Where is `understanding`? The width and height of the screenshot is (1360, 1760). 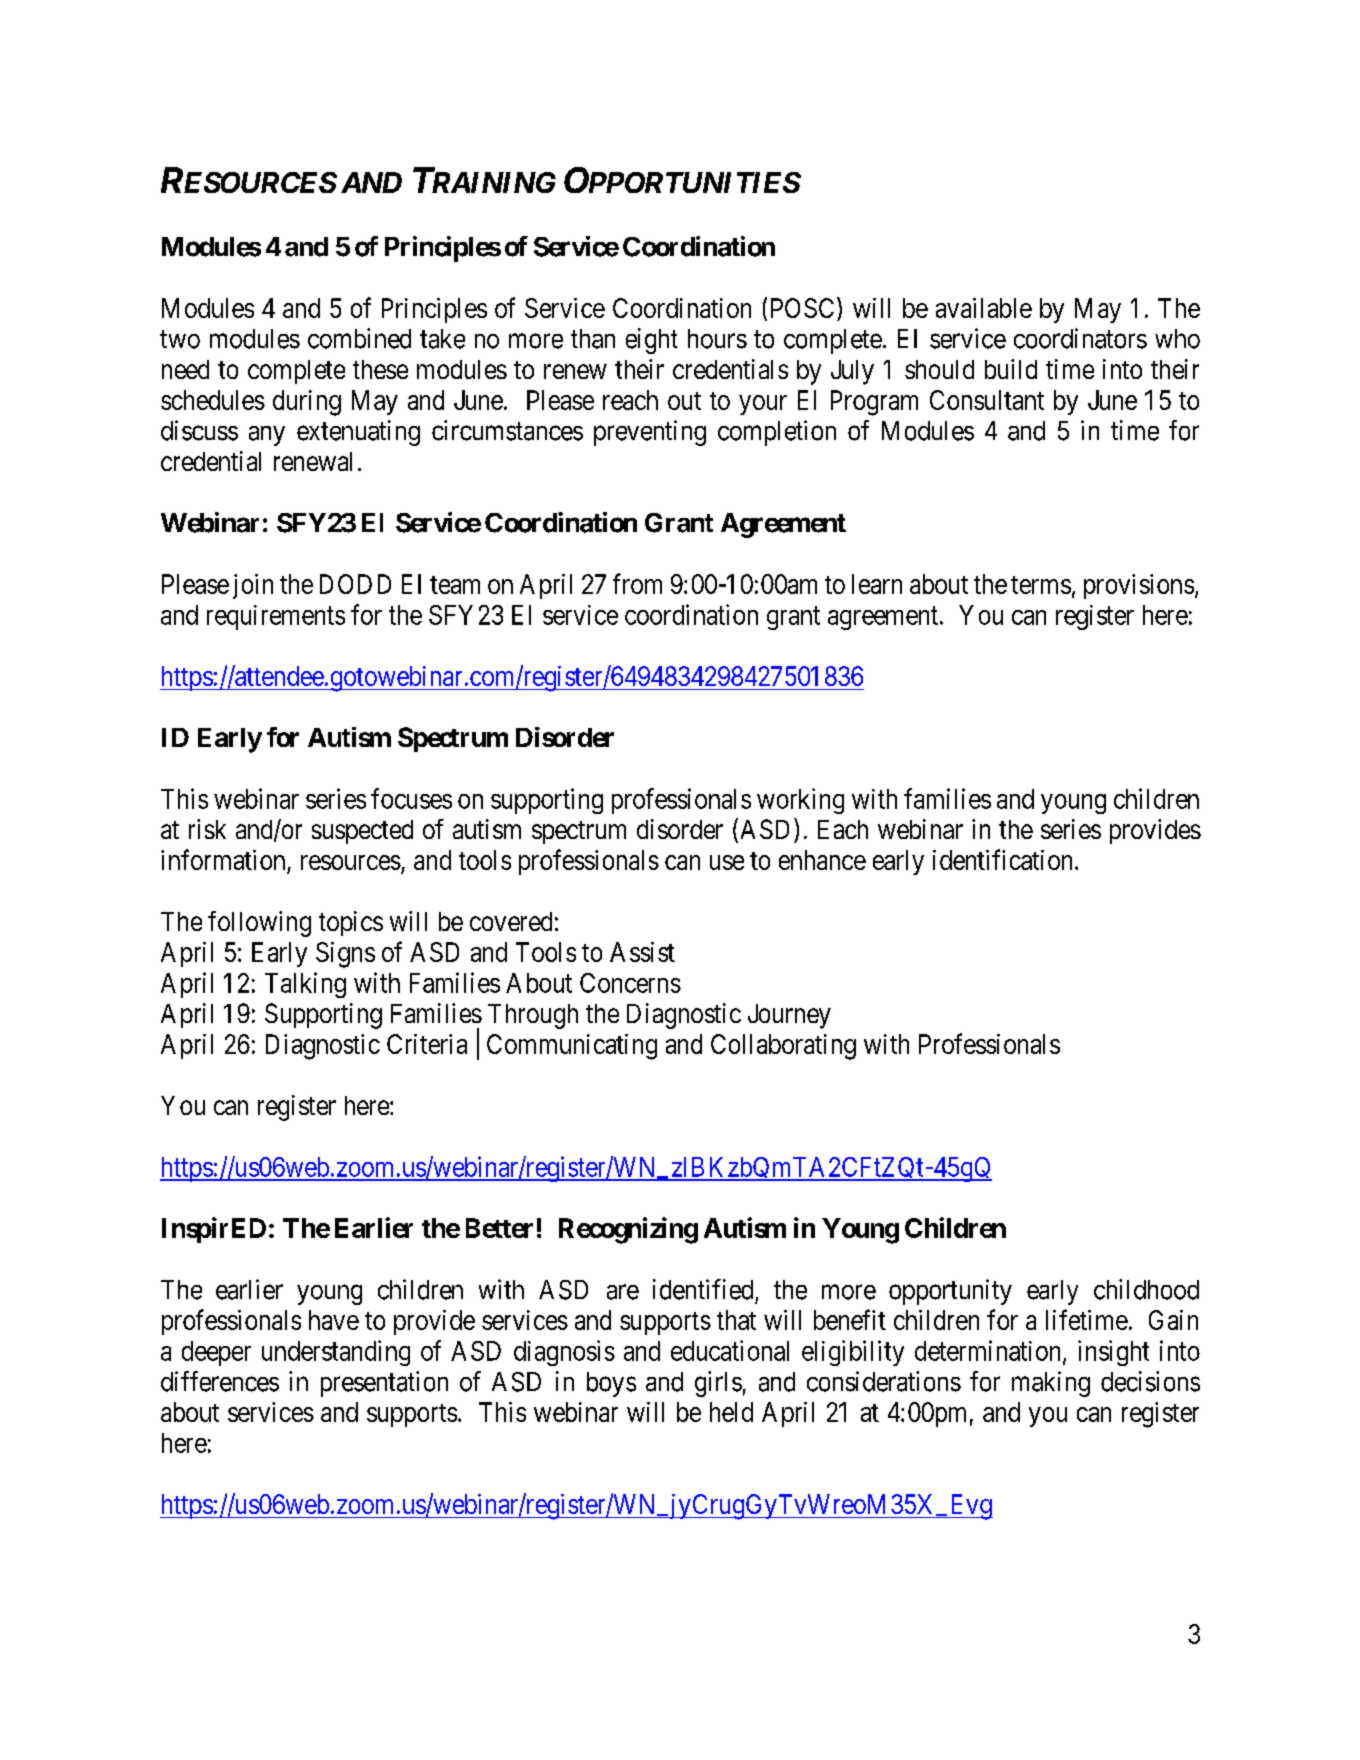 understanding is located at coordinates (336, 1353).
